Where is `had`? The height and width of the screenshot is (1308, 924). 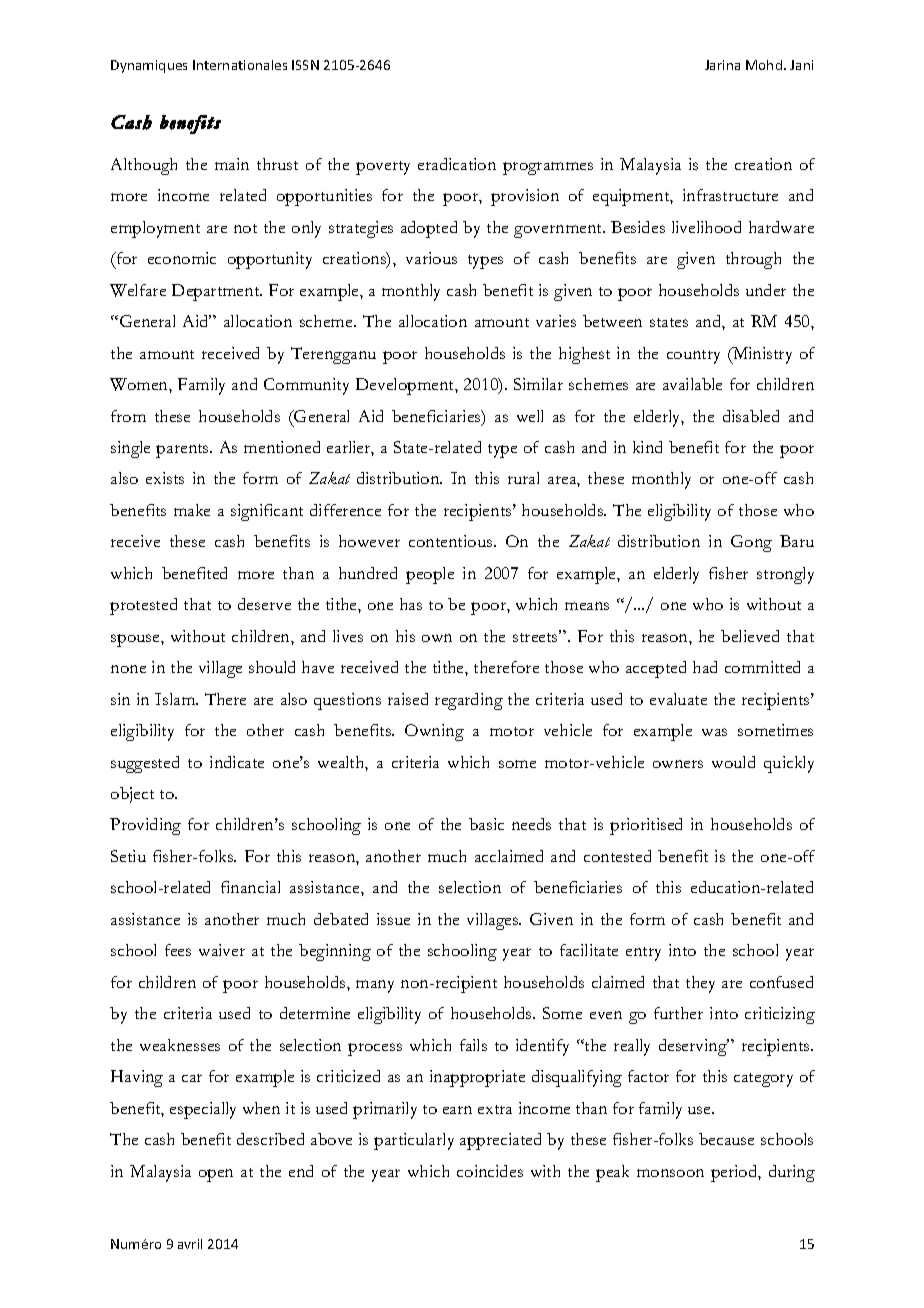
had is located at coordinates (705, 667).
